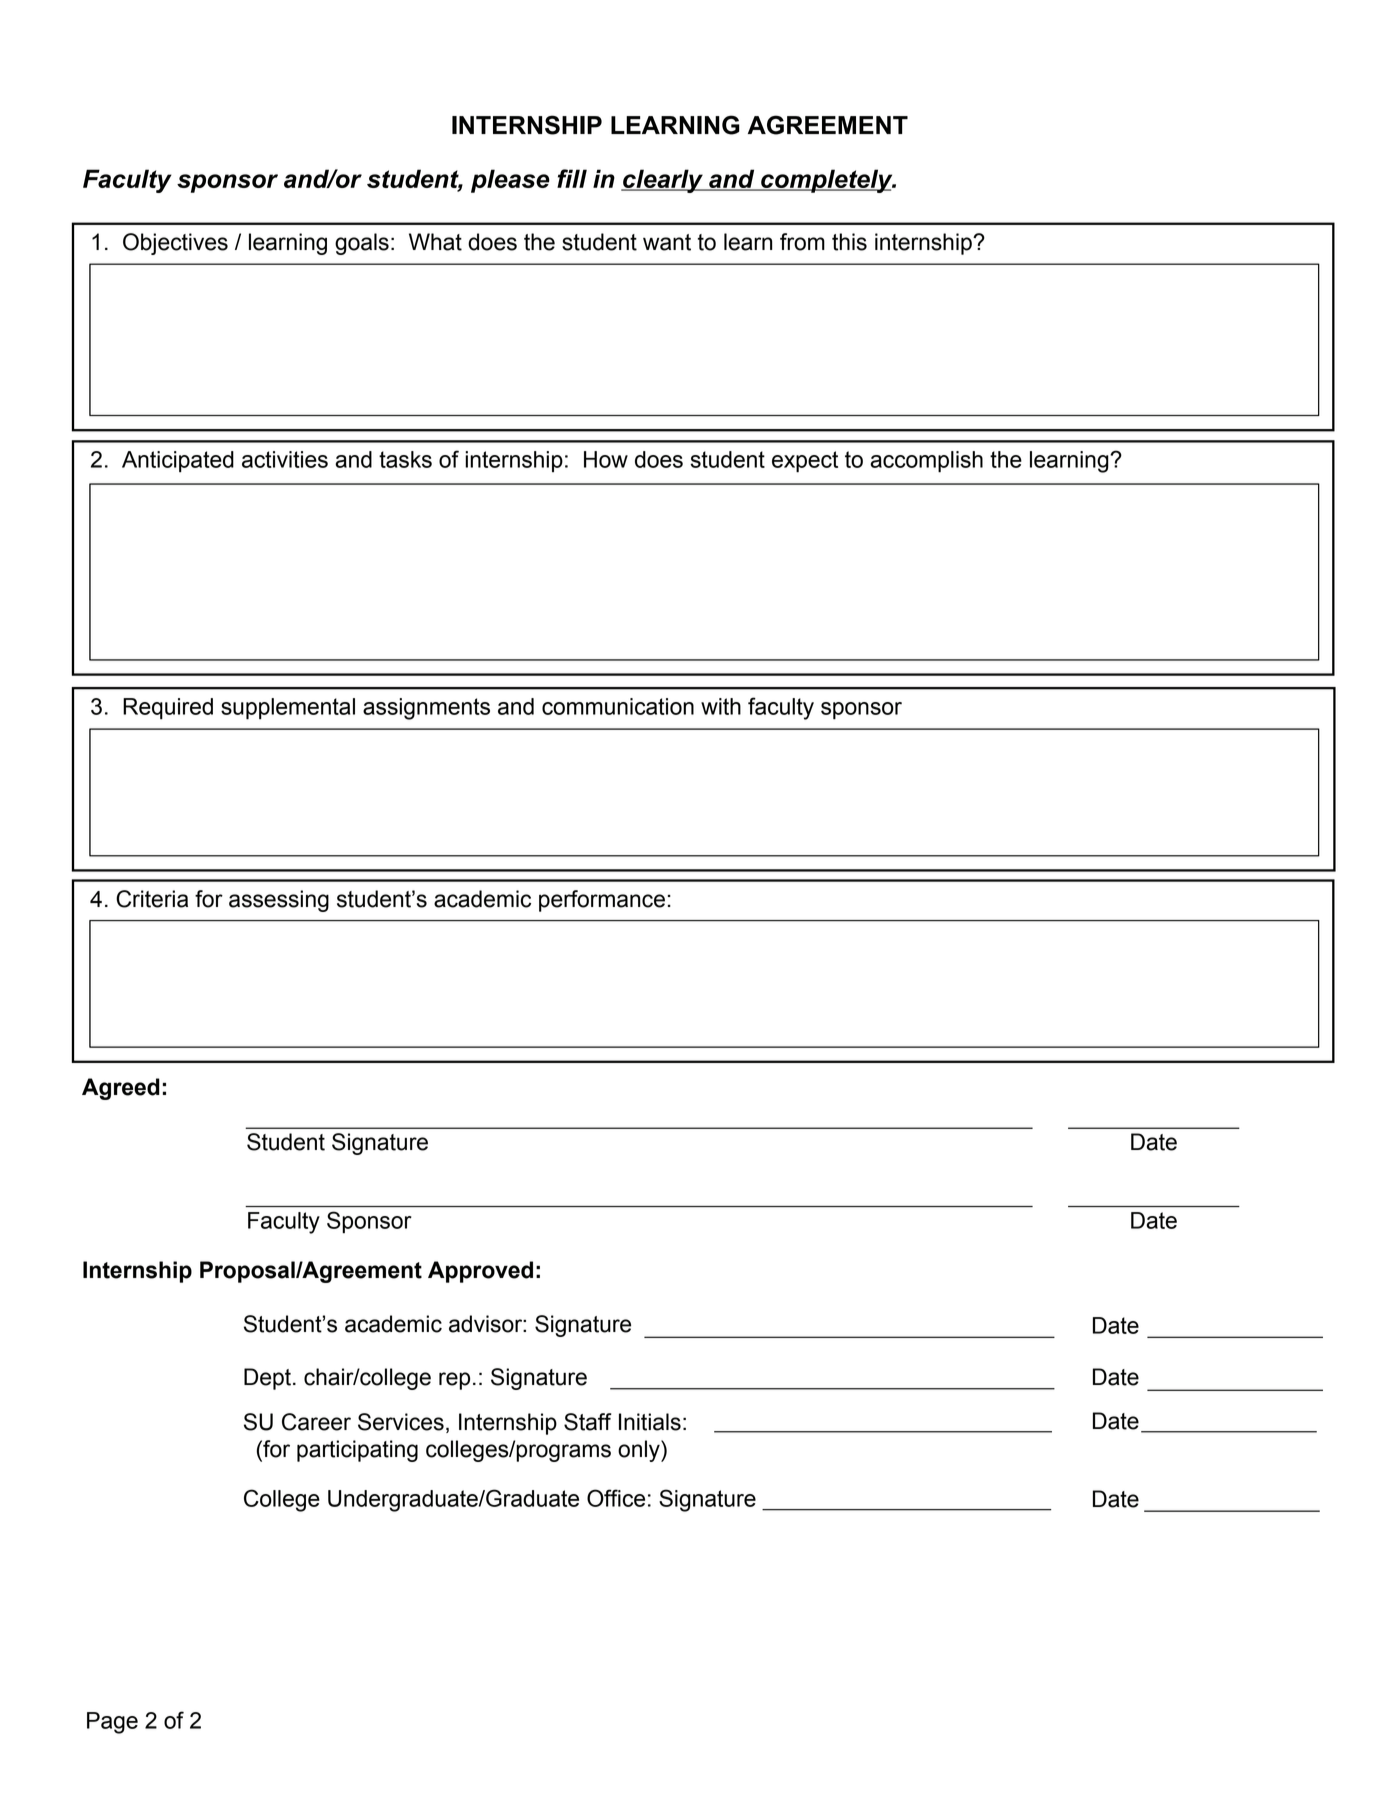  Describe the element at coordinates (121, 1089) in the screenshot. I see `Agreed` at that location.
